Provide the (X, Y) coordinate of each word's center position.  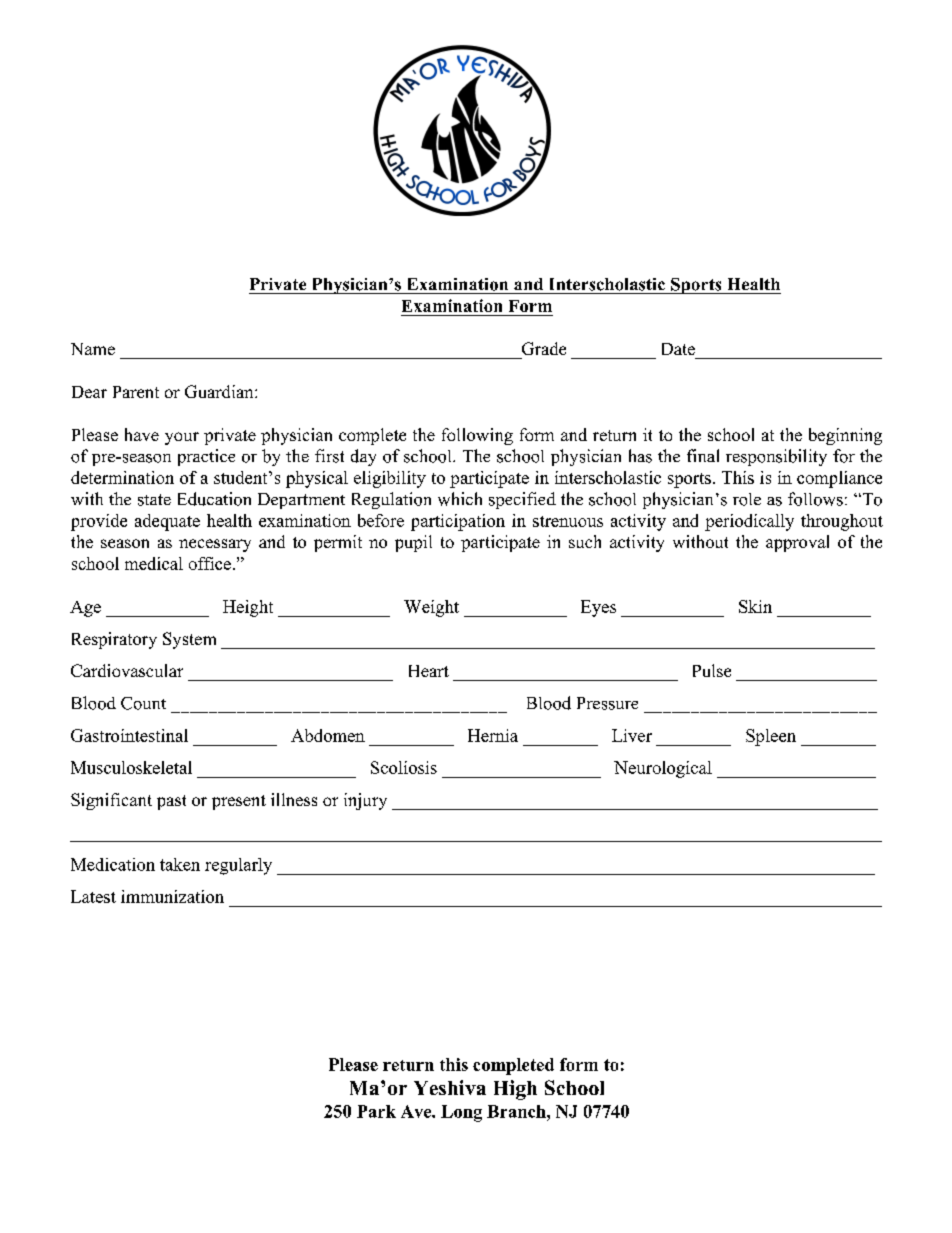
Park (376, 1111)
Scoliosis (404, 767)
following (477, 436)
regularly (238, 866)
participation (458, 522)
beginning (845, 436)
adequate (167, 522)
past (171, 802)
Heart (429, 671)
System (189, 640)
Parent (136, 392)
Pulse (712, 670)
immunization (172, 896)
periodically (749, 522)
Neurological (663, 769)
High (515, 1090)
